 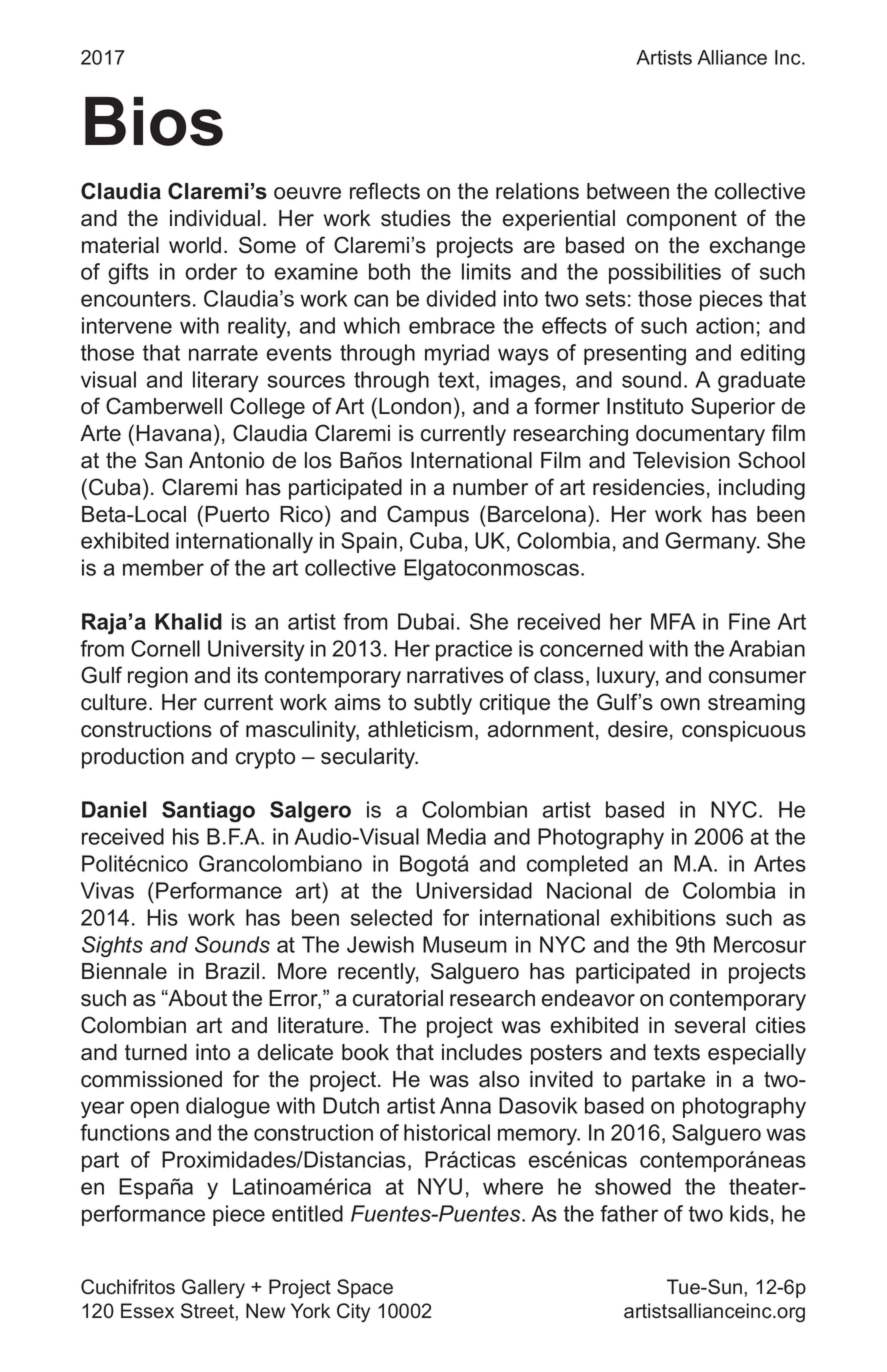 What do you see at coordinates (353, 1312) in the screenshot?
I see `City` at bounding box center [353, 1312].
